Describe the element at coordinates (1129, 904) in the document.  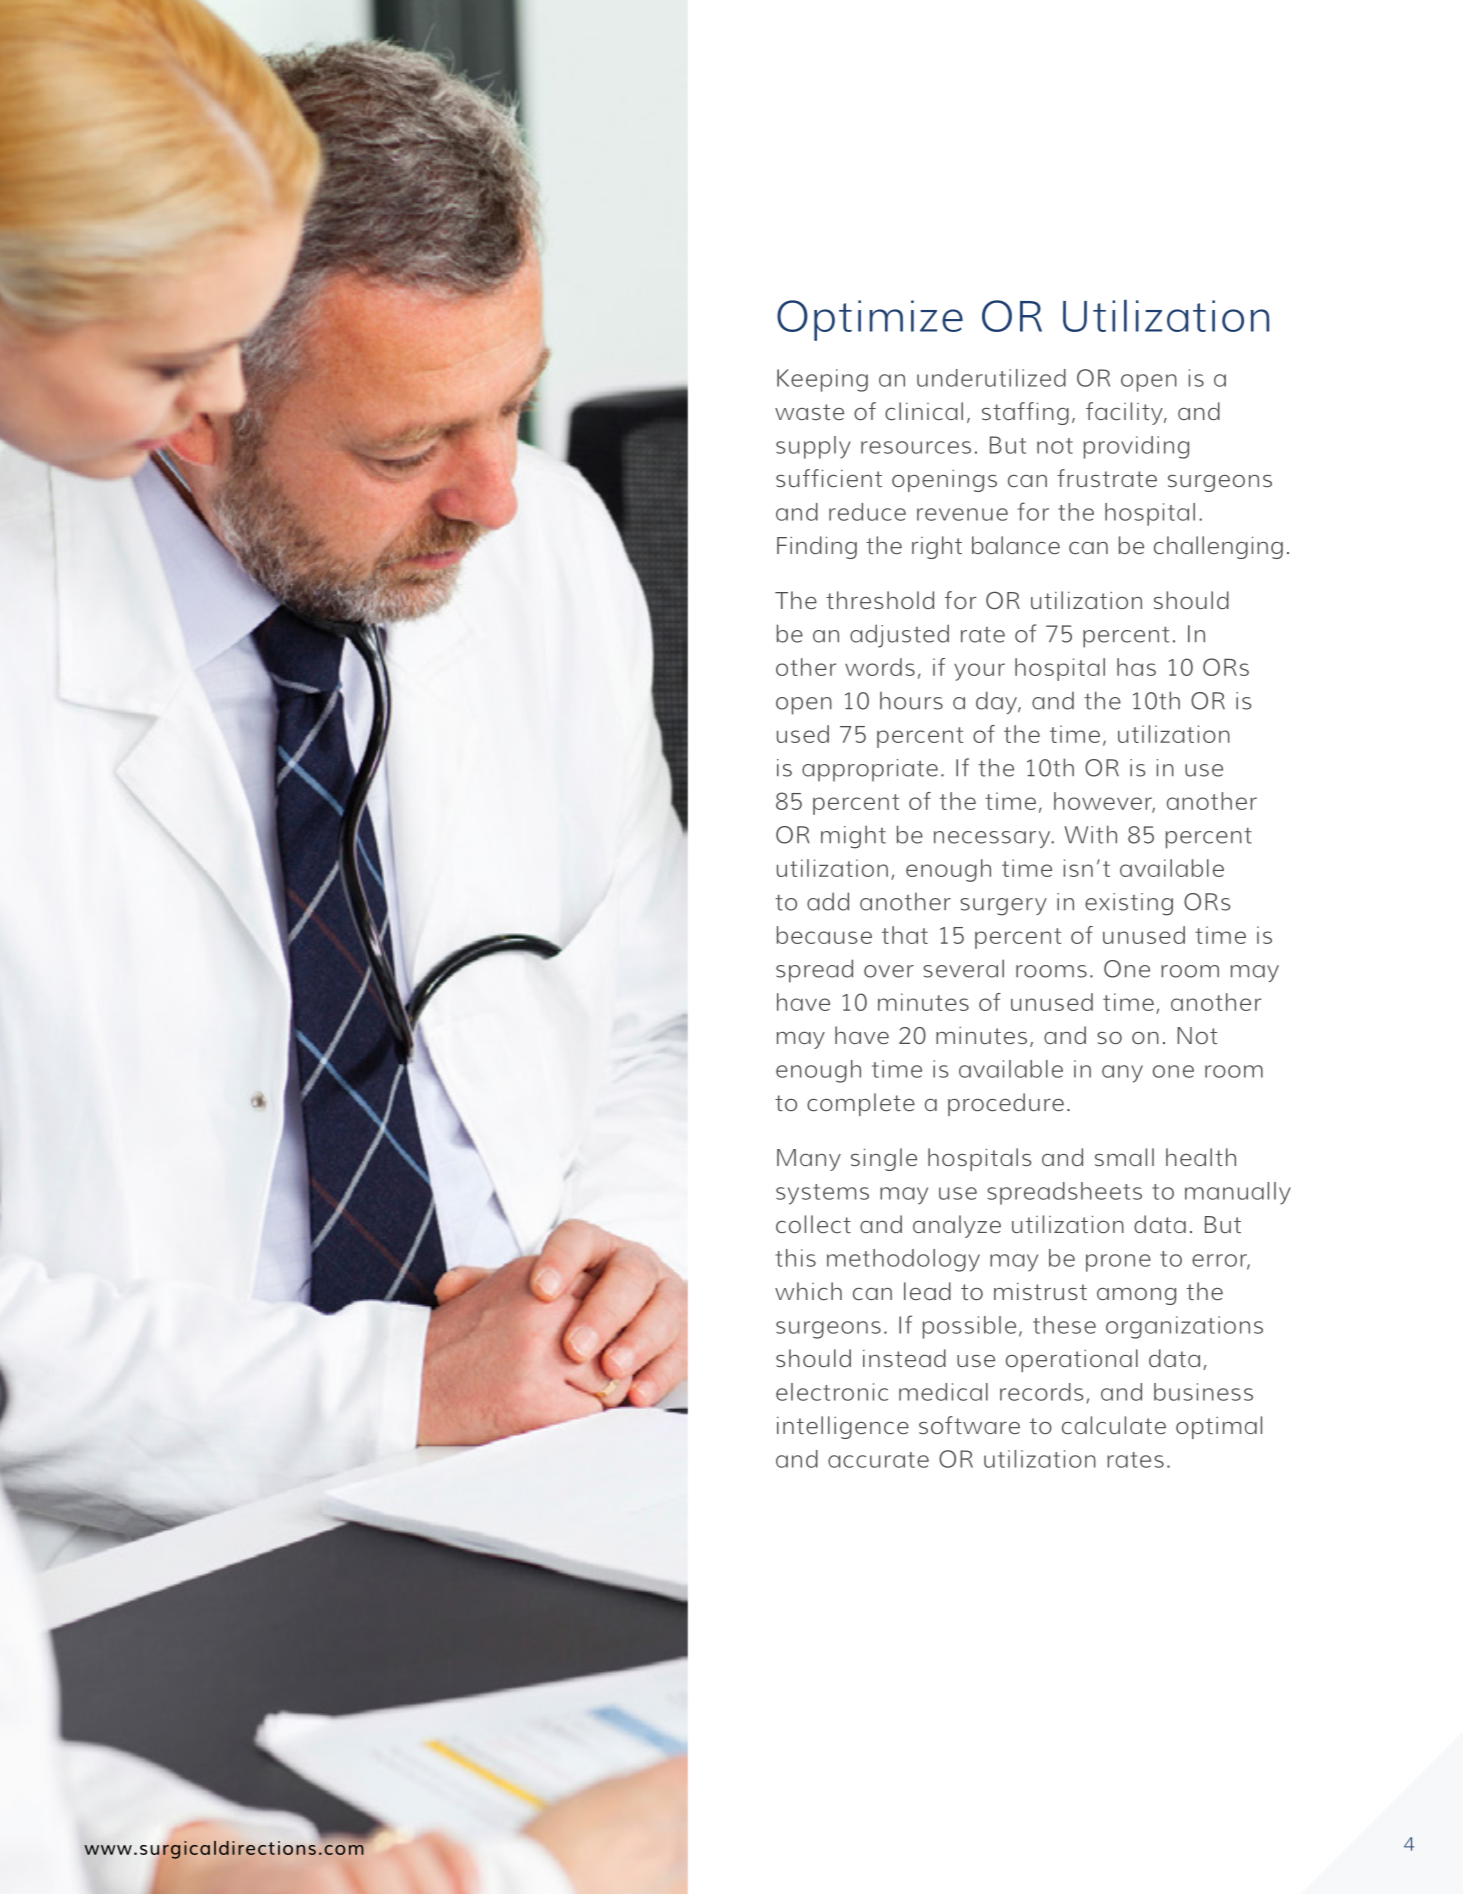
I see `existing` at that location.
